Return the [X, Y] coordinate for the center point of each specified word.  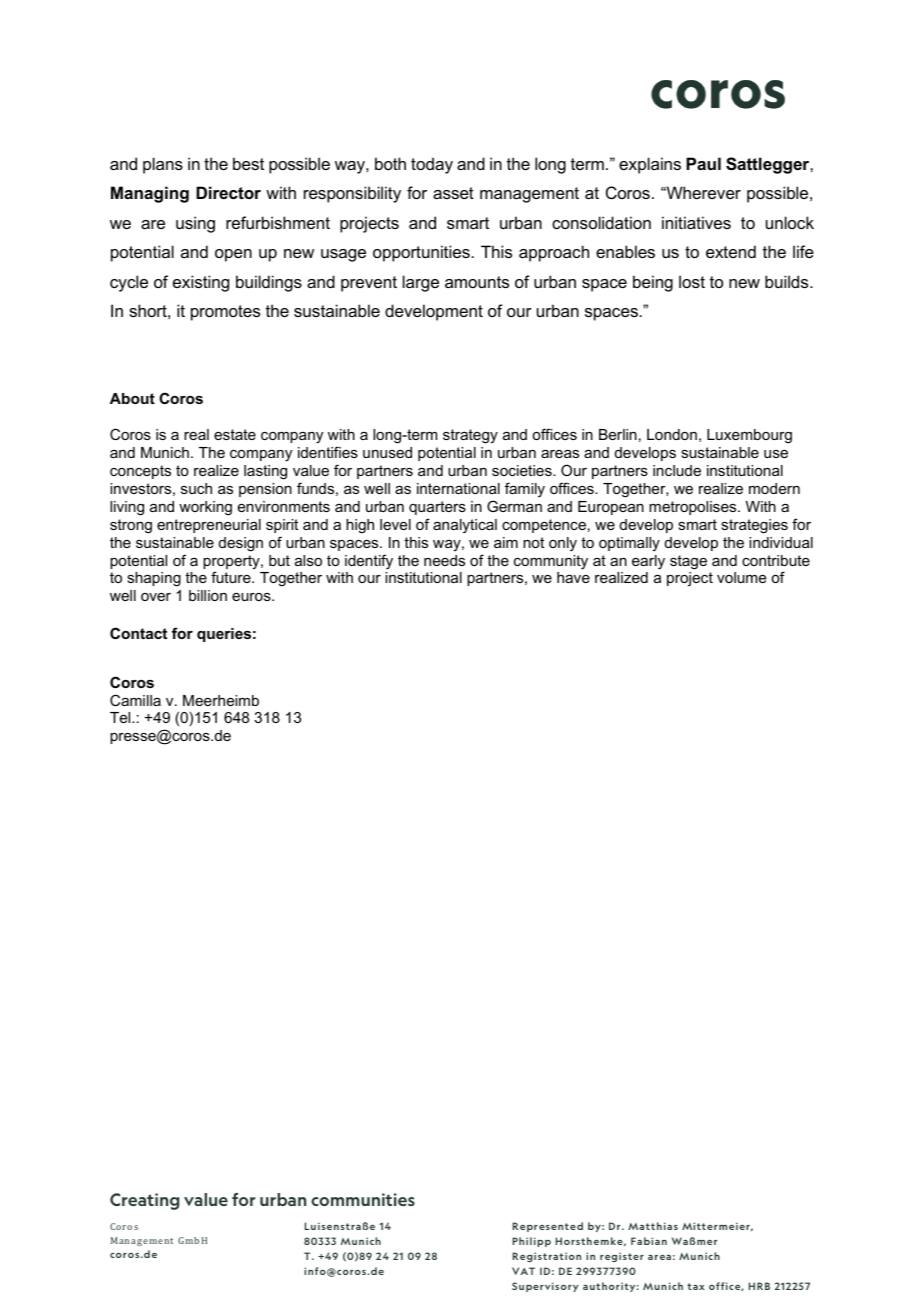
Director [228, 192]
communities [363, 1199]
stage [688, 562]
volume [741, 577]
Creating [144, 1201]
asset [453, 193]
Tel [121, 717]
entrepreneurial [209, 526]
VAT [523, 1271]
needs [444, 560]
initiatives [696, 222]
